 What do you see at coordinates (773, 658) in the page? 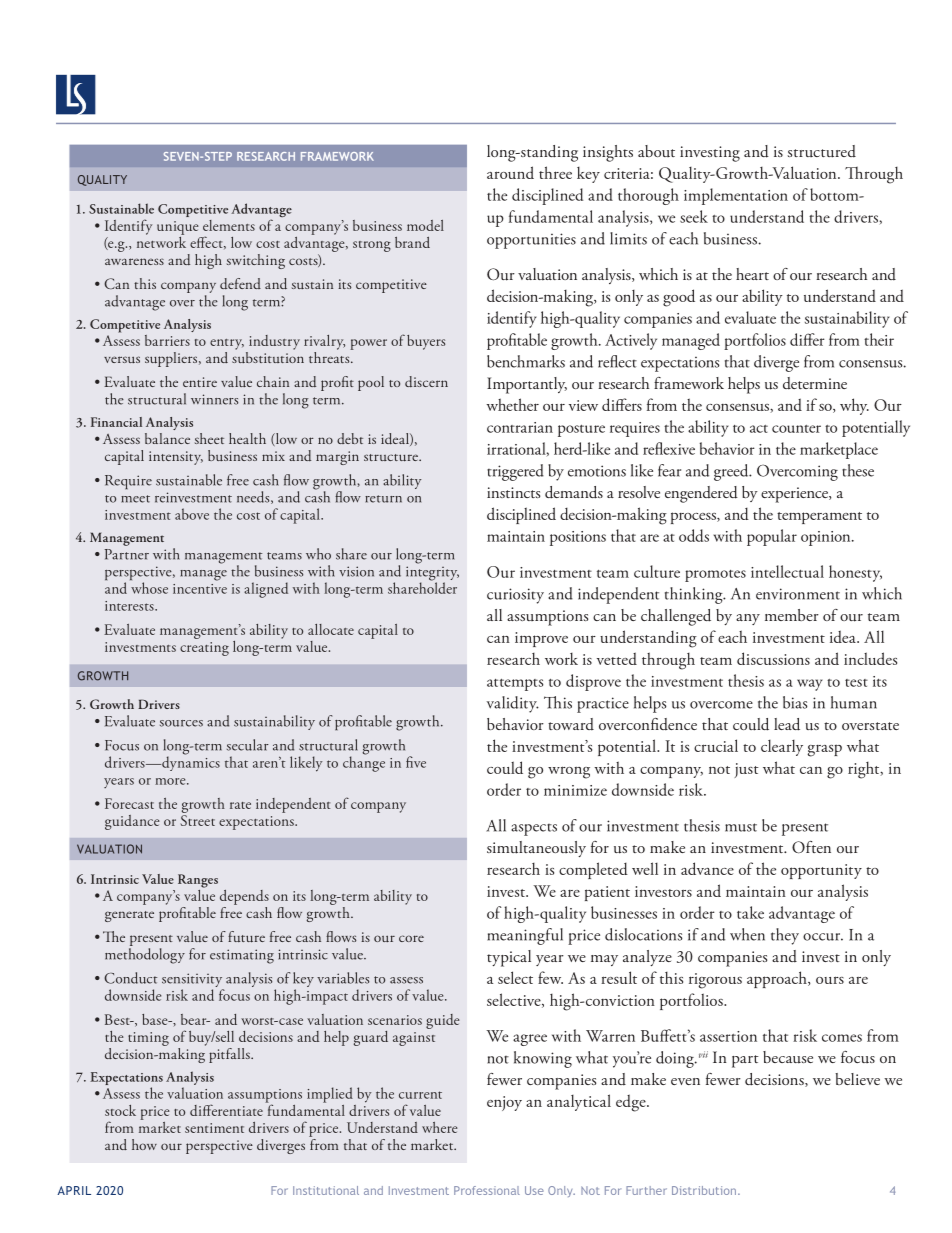
I see `discussions` at bounding box center [773, 658].
